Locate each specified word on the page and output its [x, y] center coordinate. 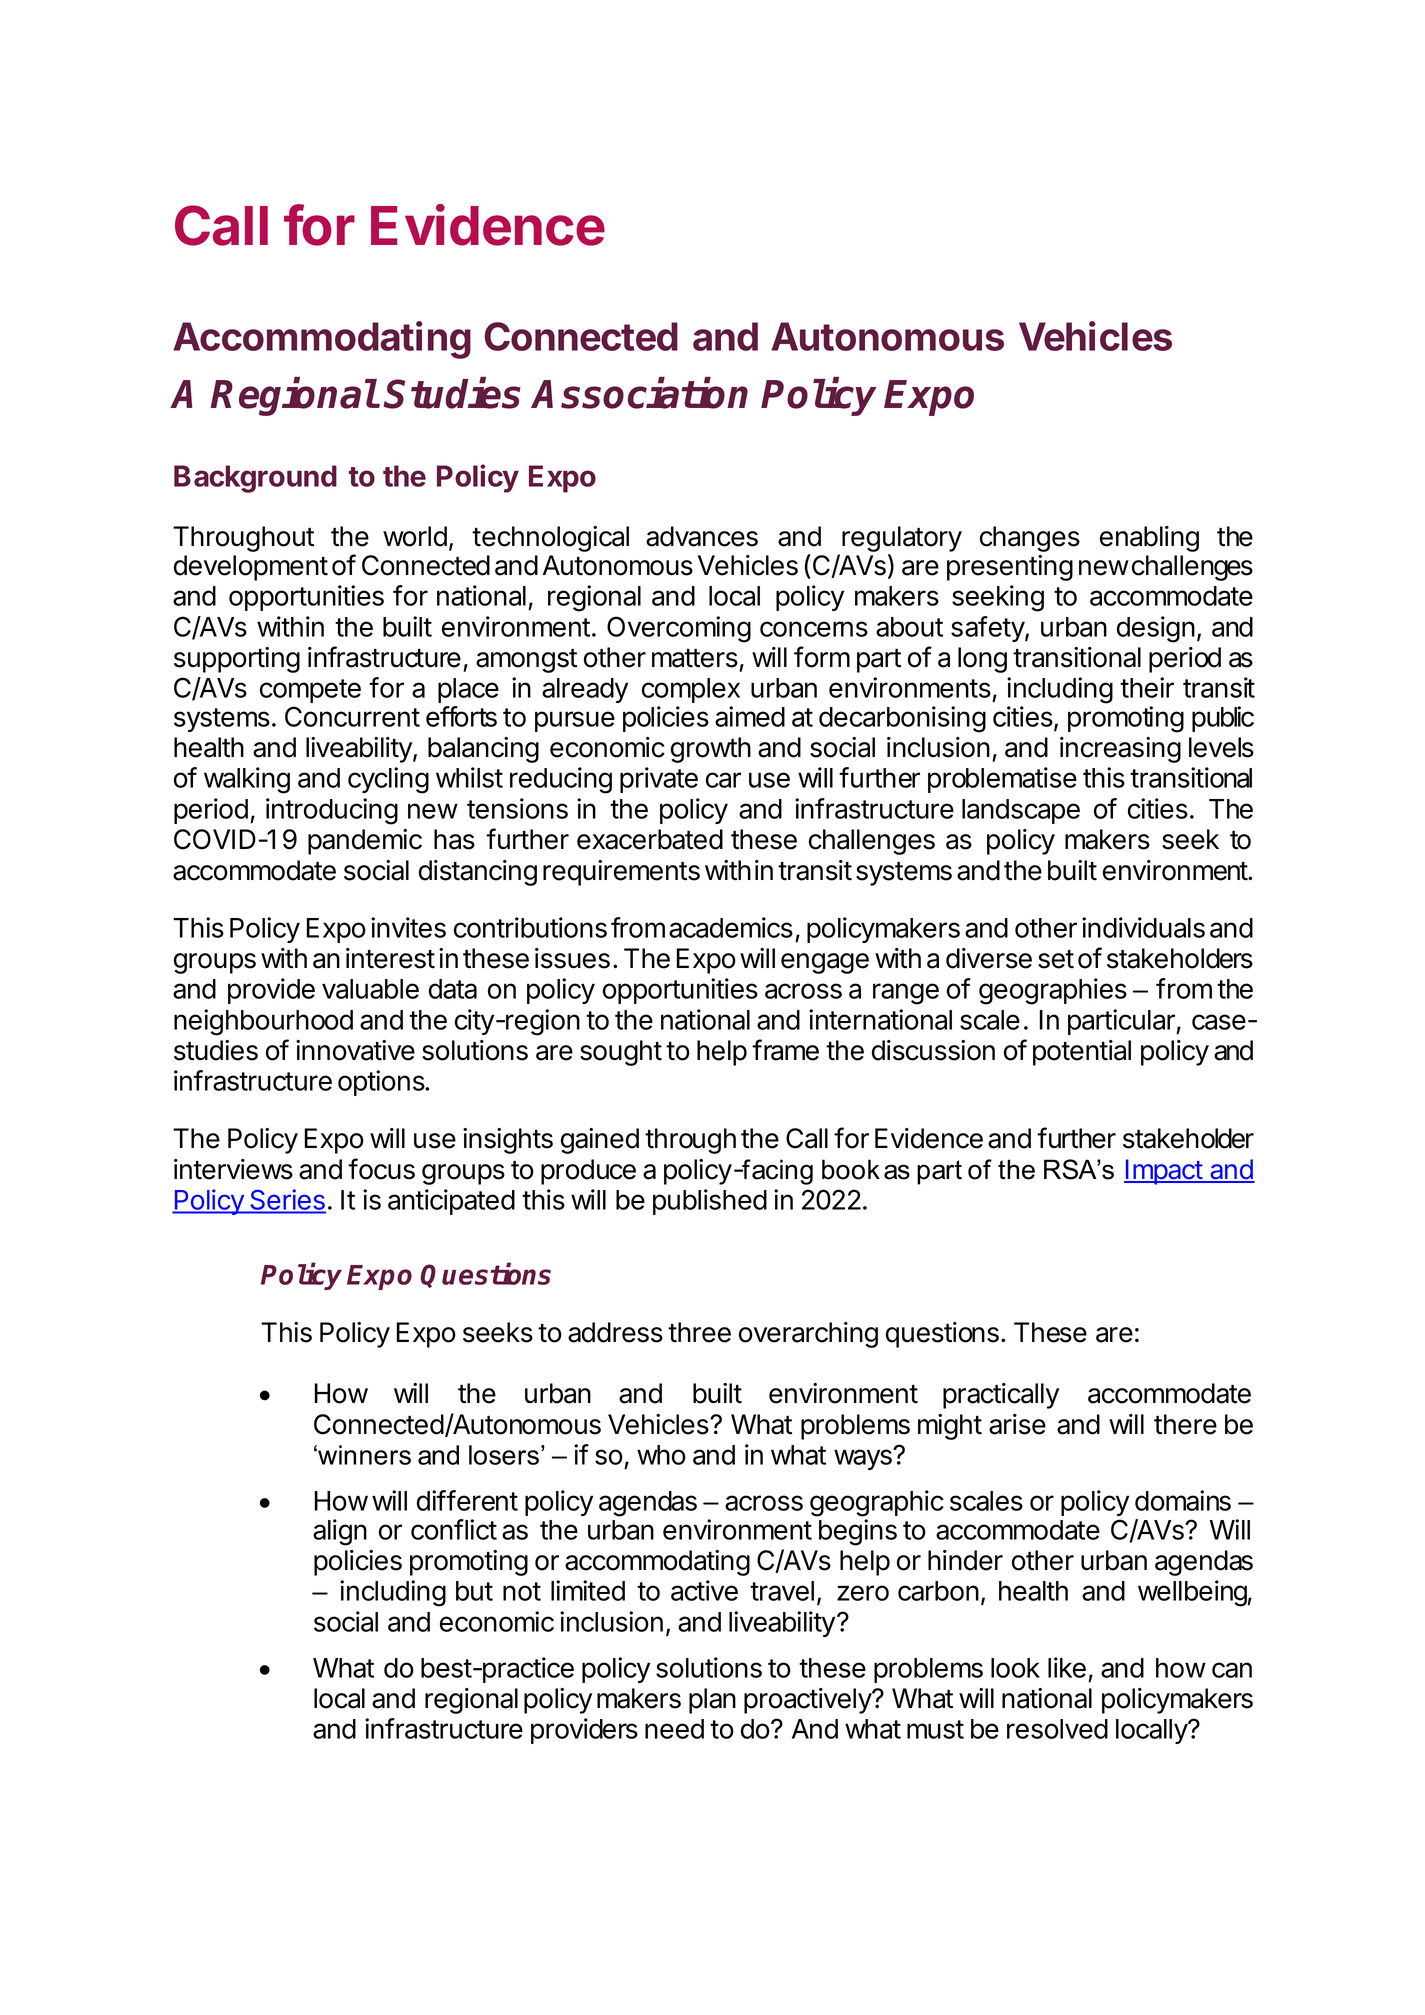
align [340, 1532]
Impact [1164, 1172]
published [710, 1202]
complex [691, 690]
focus [381, 1169]
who [661, 1455]
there [1185, 1424]
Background [255, 479]
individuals [1143, 927]
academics [731, 927]
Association [639, 393]
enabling [1149, 539]
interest [390, 958]
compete [310, 691]
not [522, 1591]
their [1147, 687]
